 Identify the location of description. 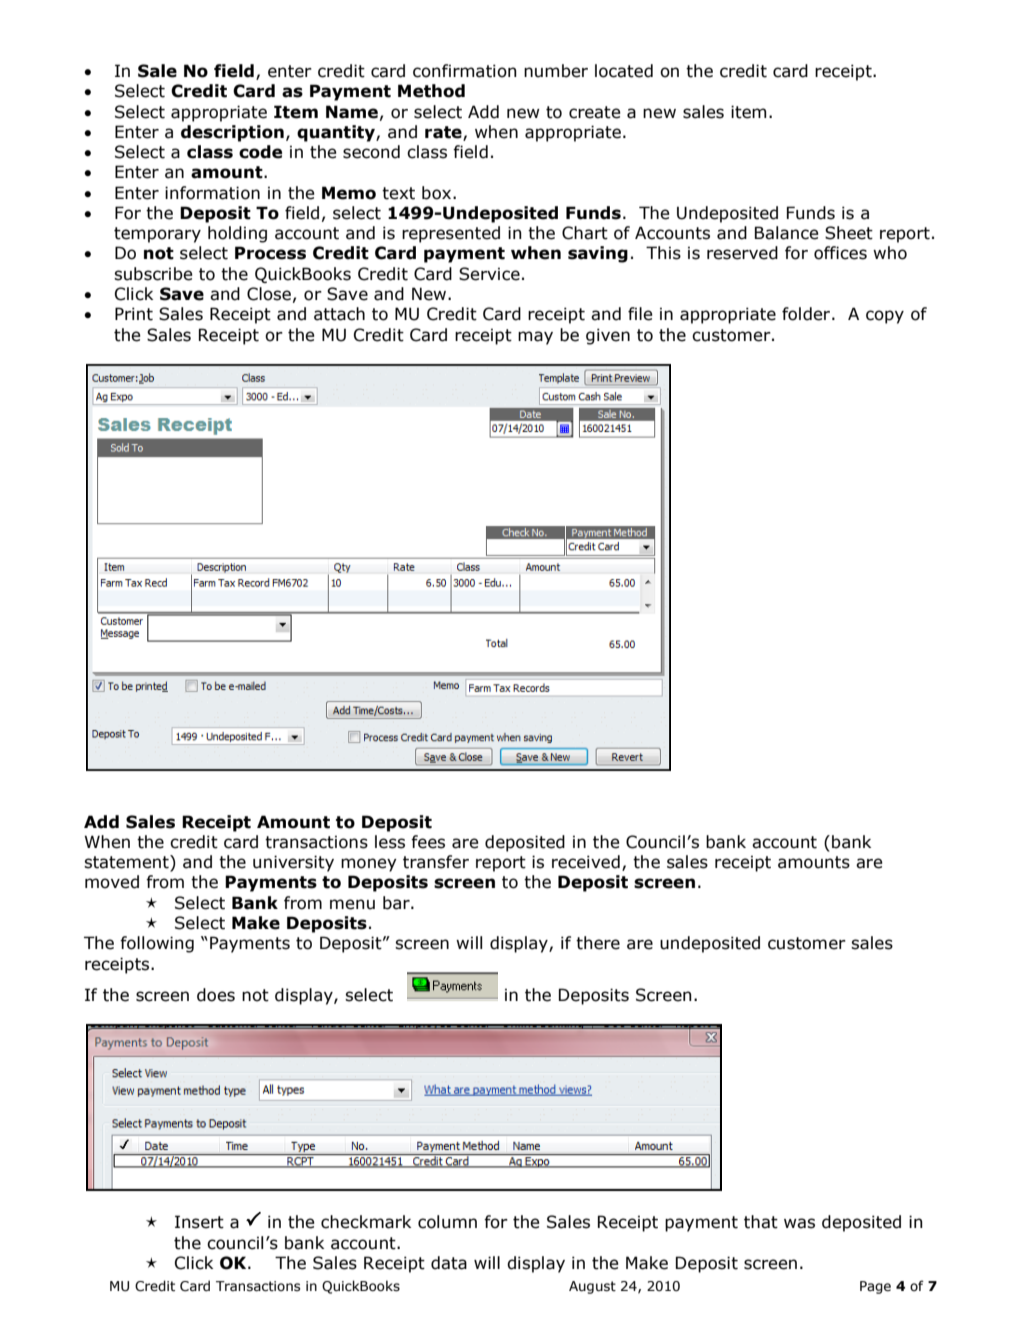
(232, 133).
